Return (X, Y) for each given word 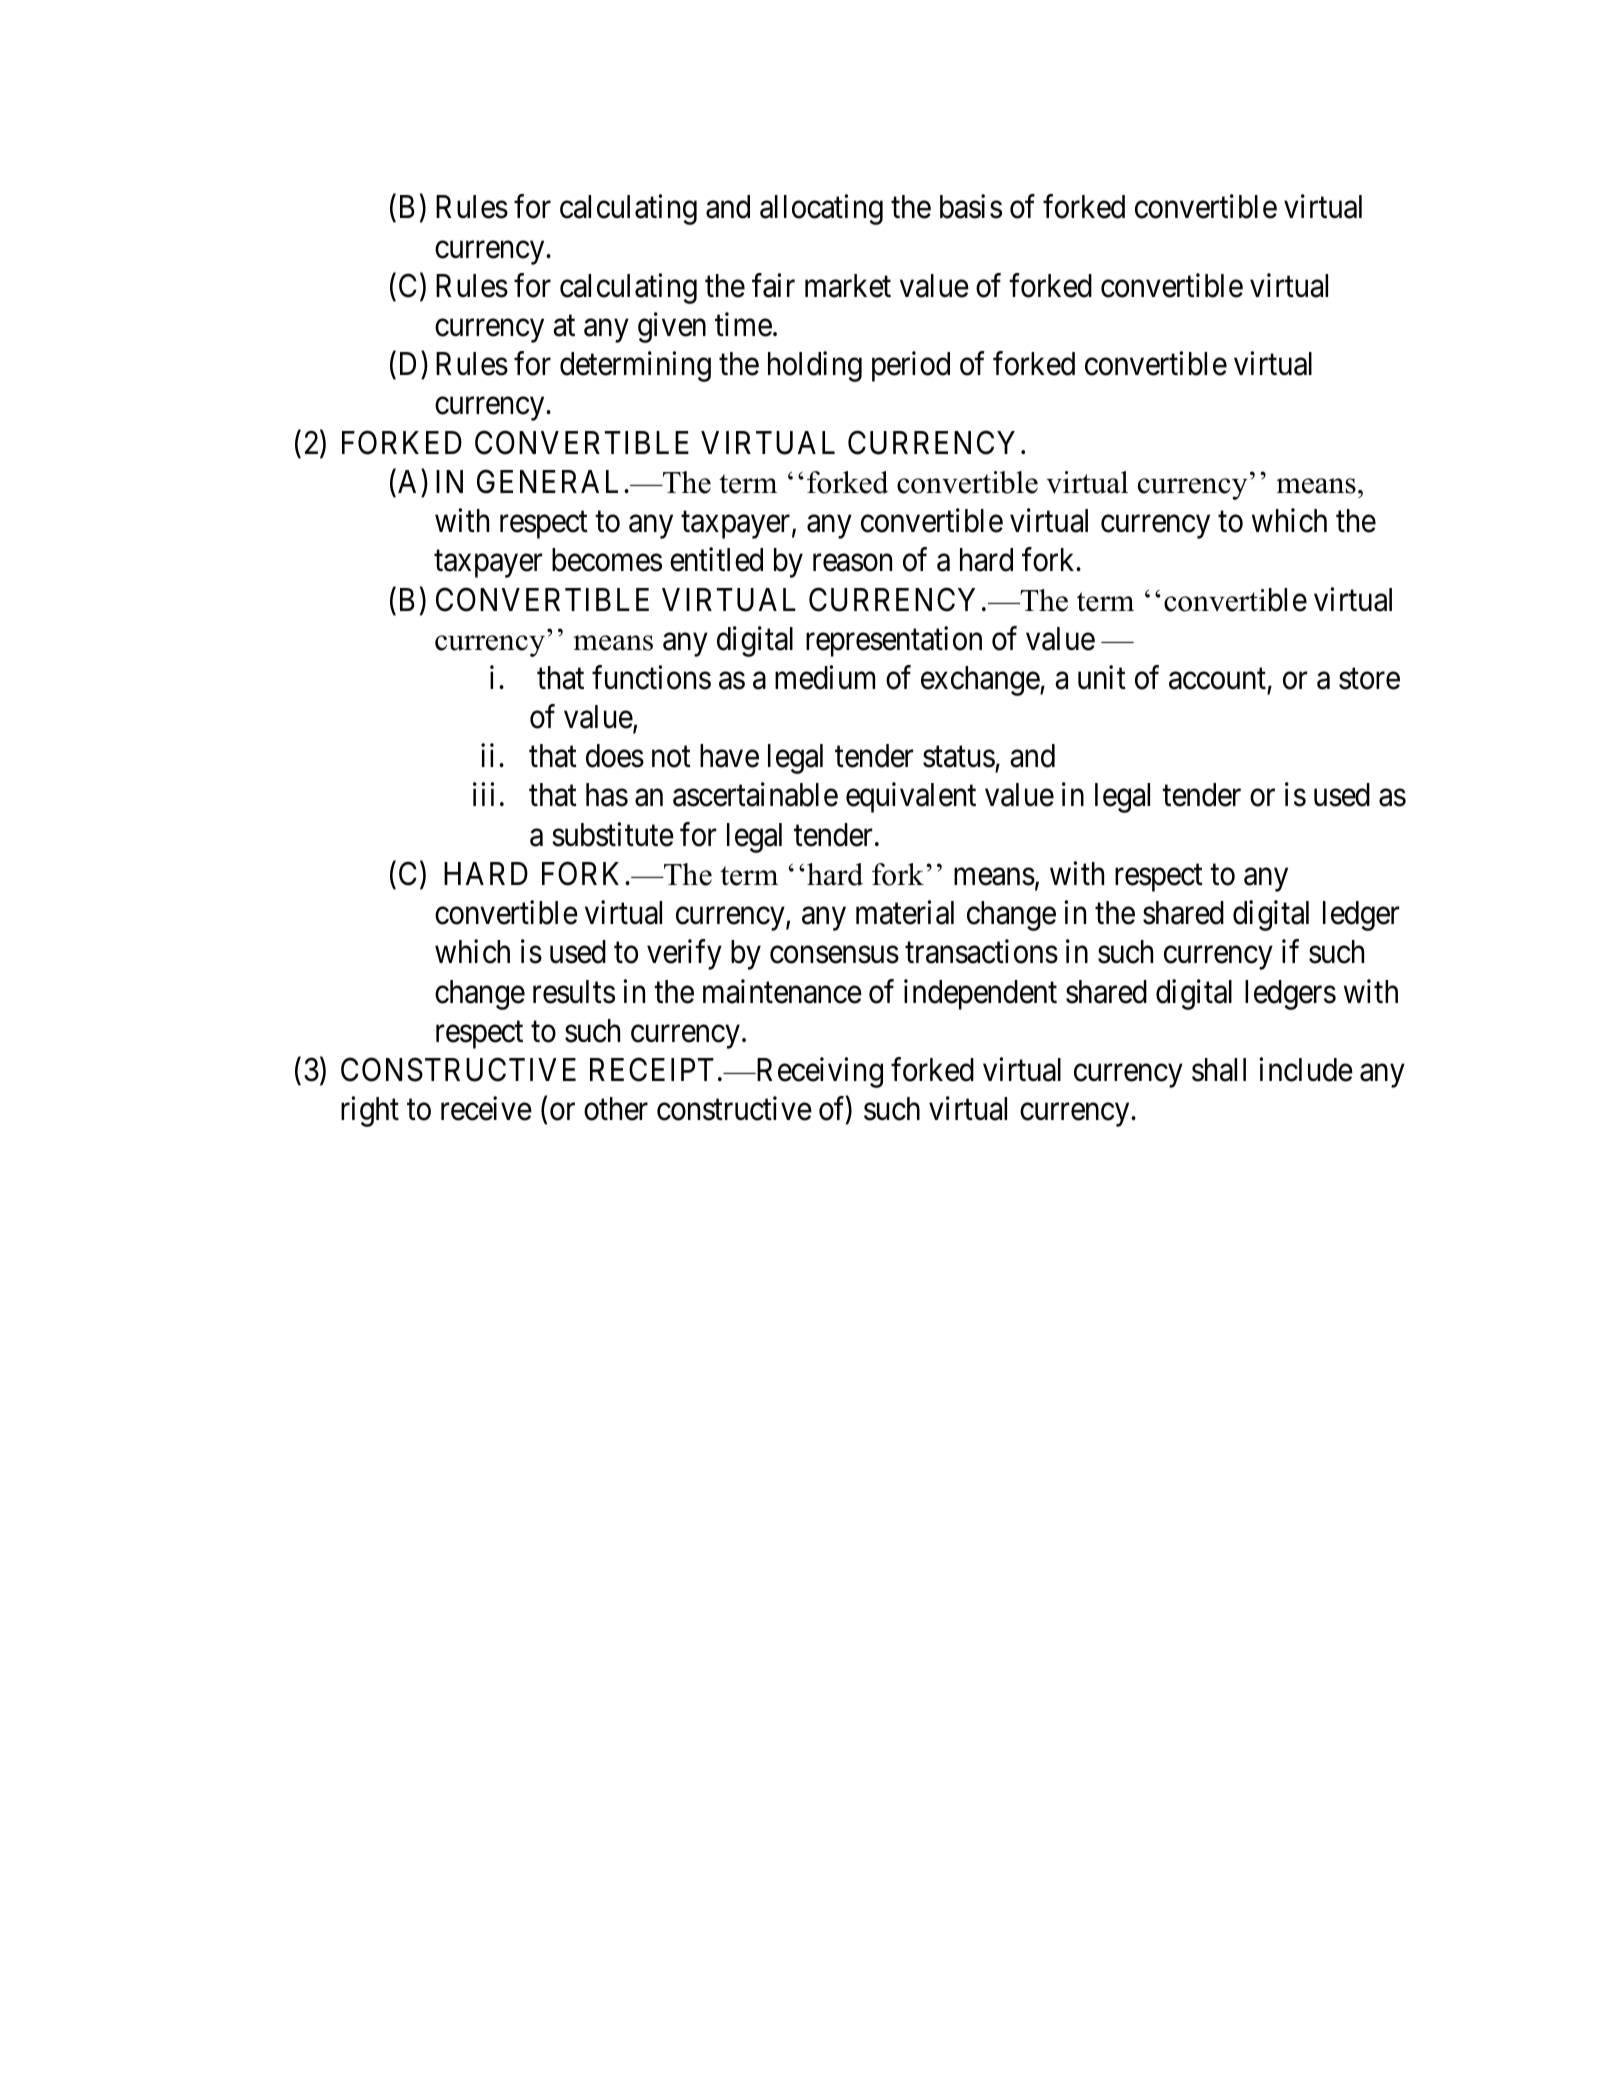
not (671, 757)
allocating (821, 210)
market (848, 286)
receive (486, 1109)
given (672, 327)
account (1217, 679)
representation (894, 641)
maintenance (782, 991)
